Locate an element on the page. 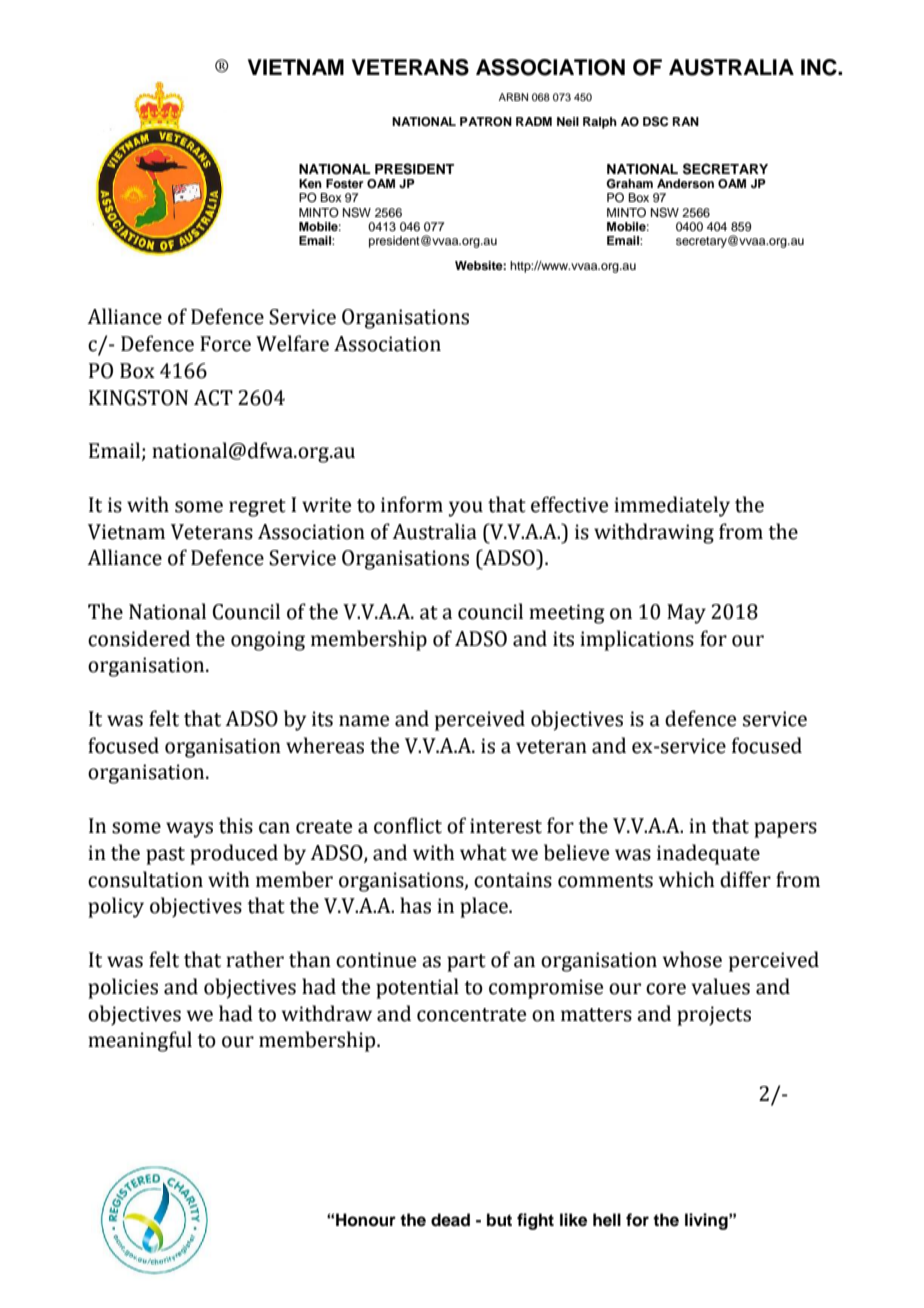 This page has height=1308, width=924. PATRON is located at coordinates (486, 122).
